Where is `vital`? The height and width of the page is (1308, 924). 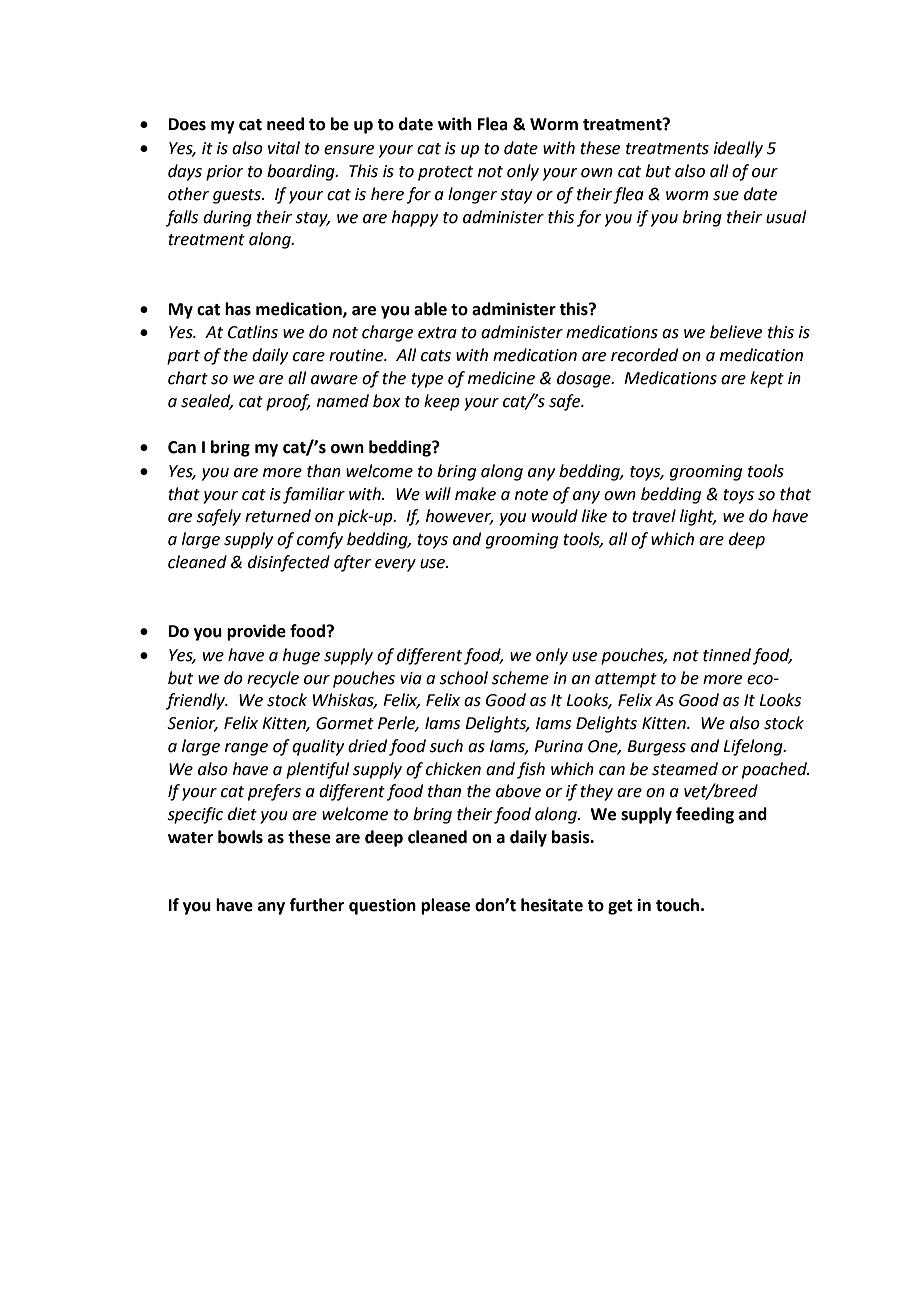
vital is located at coordinates (284, 148).
